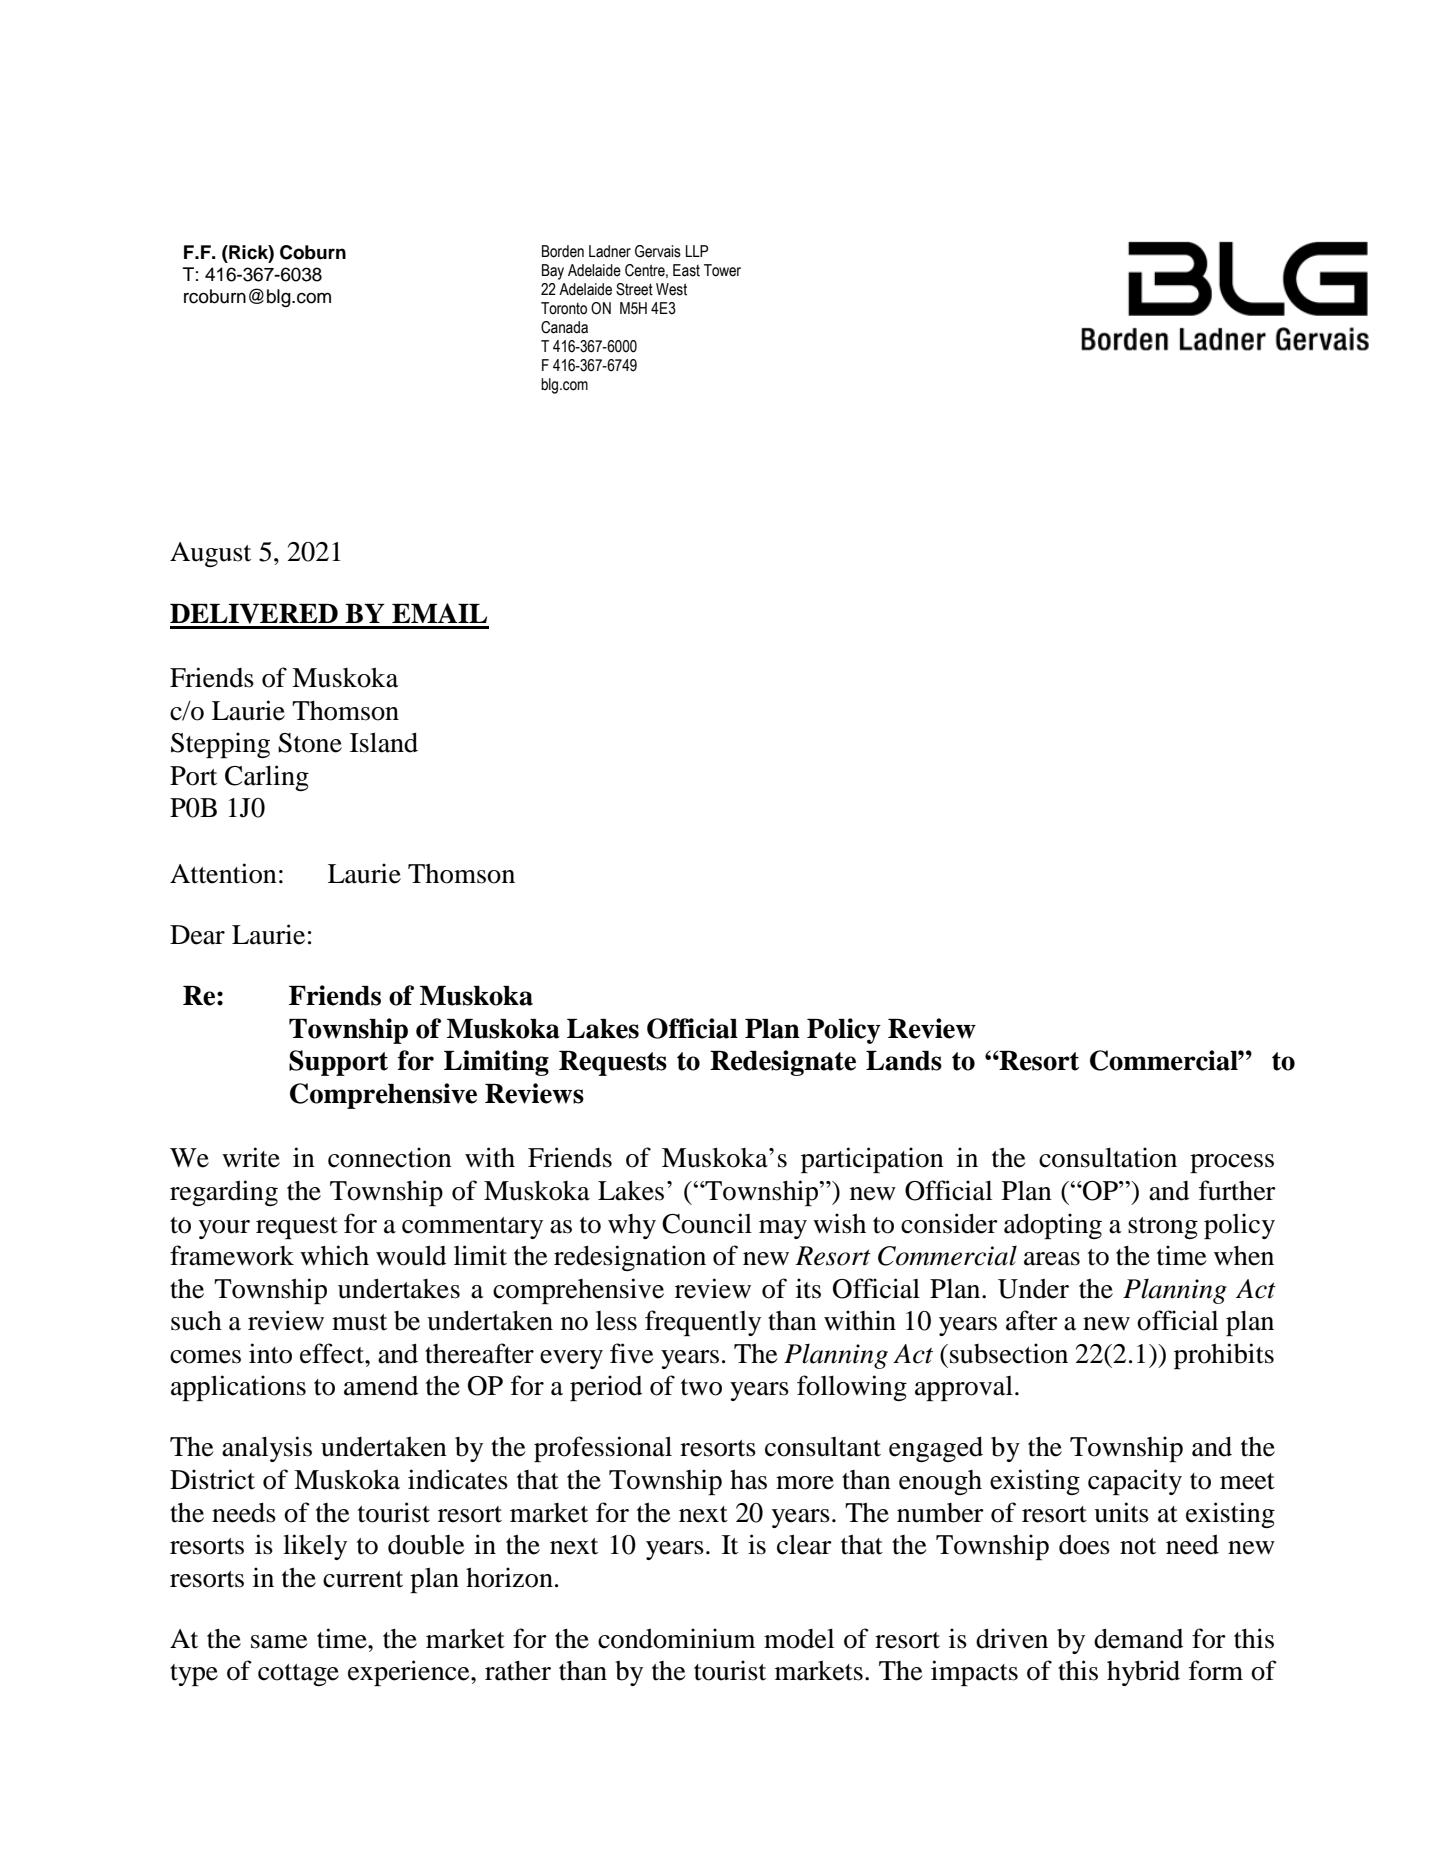 The height and width of the screenshot is (1870, 1445). I want to click on consultation, so click(1108, 1157).
